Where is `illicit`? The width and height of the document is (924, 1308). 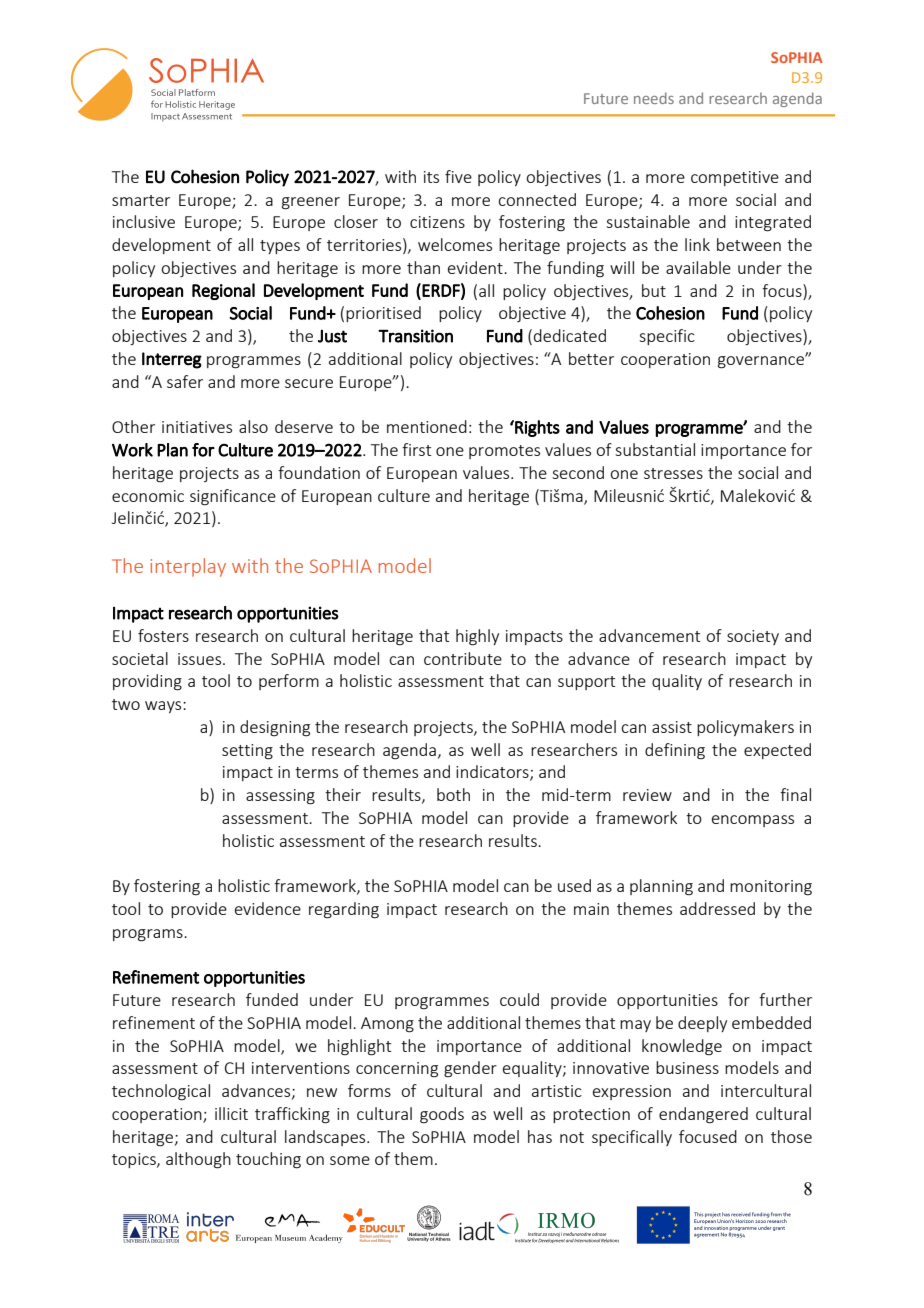
illicit is located at coordinates (231, 1113).
